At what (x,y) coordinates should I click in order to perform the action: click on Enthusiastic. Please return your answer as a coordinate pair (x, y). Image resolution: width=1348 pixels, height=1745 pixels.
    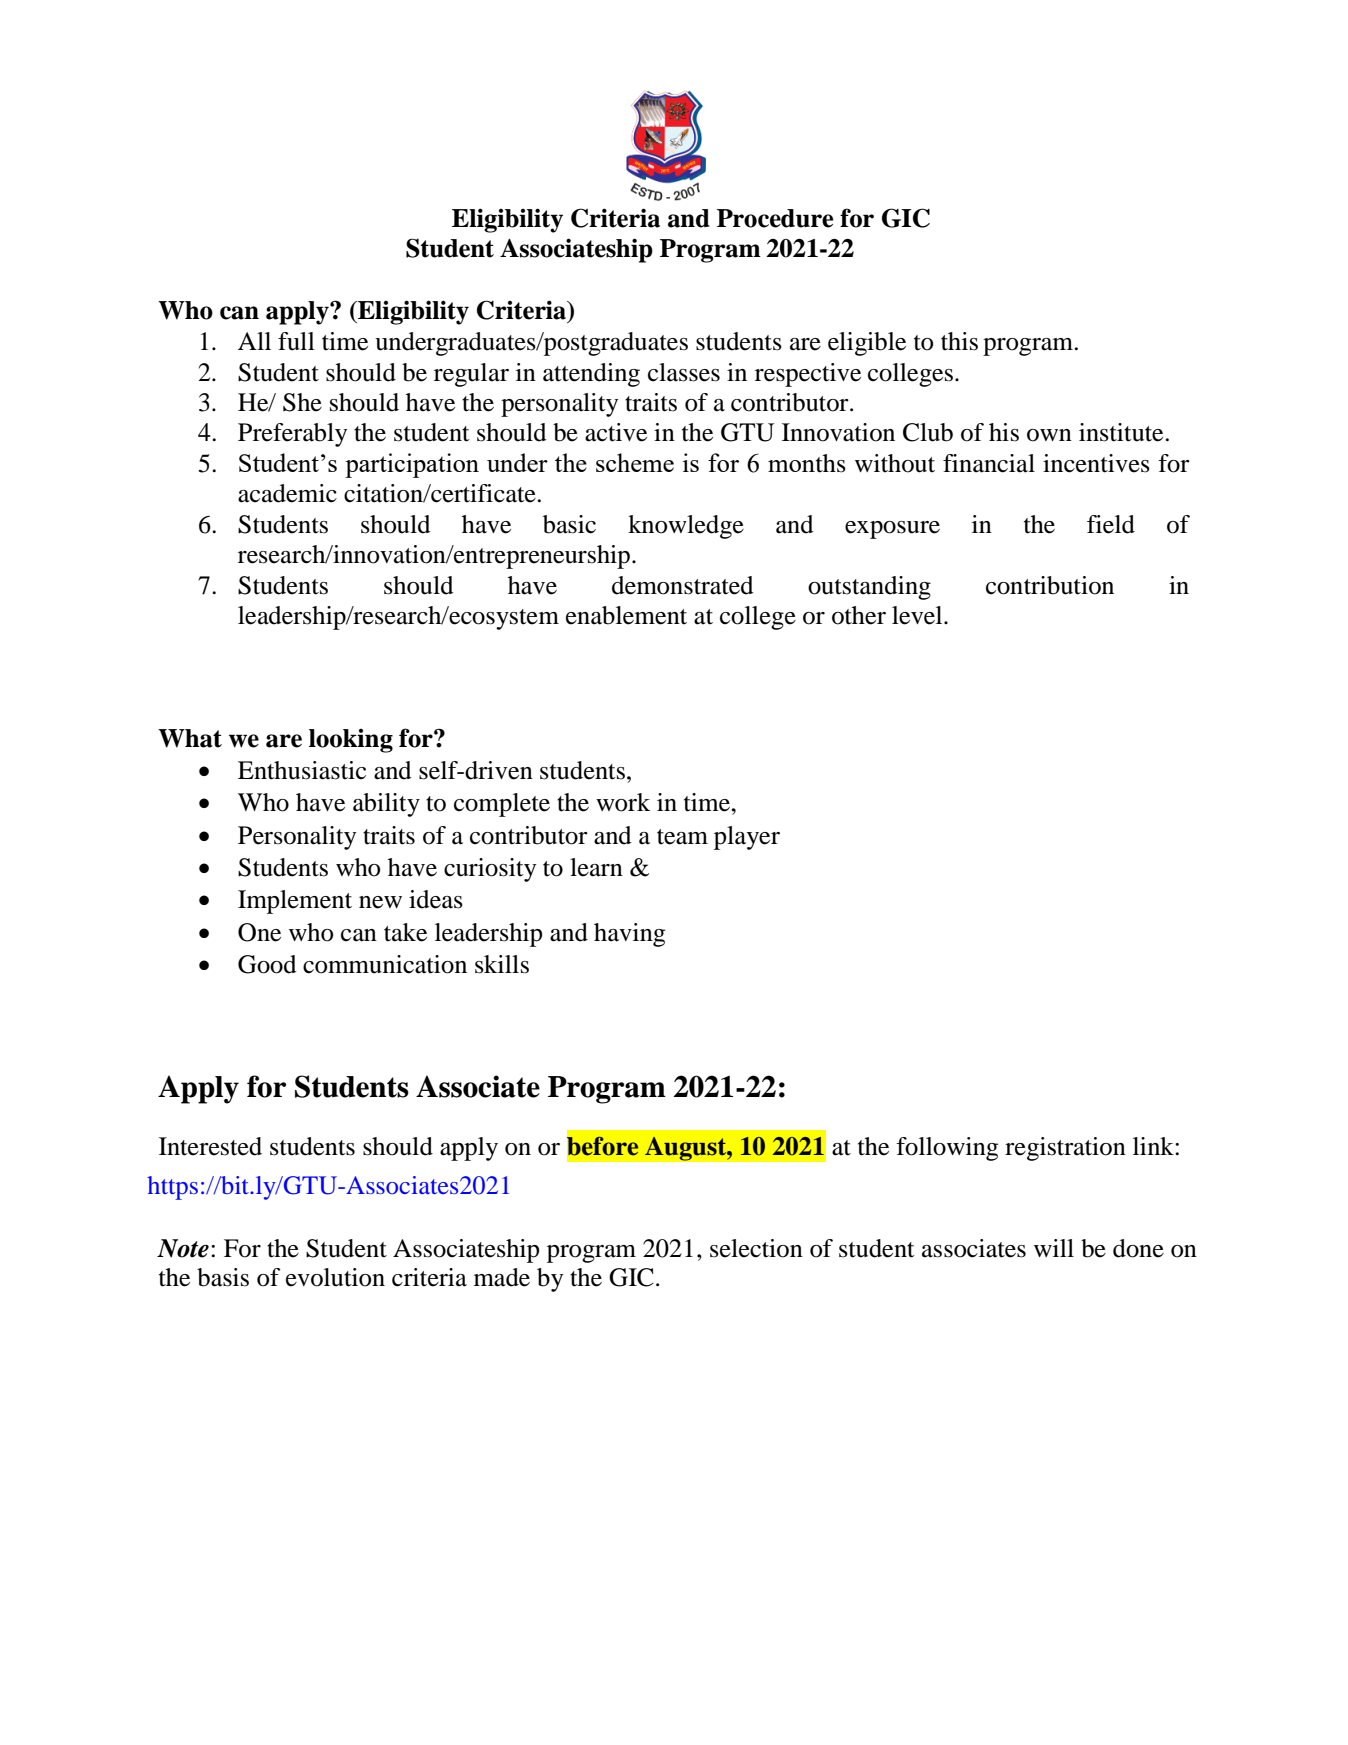
    Looking at the image, I should click on (302, 770).
